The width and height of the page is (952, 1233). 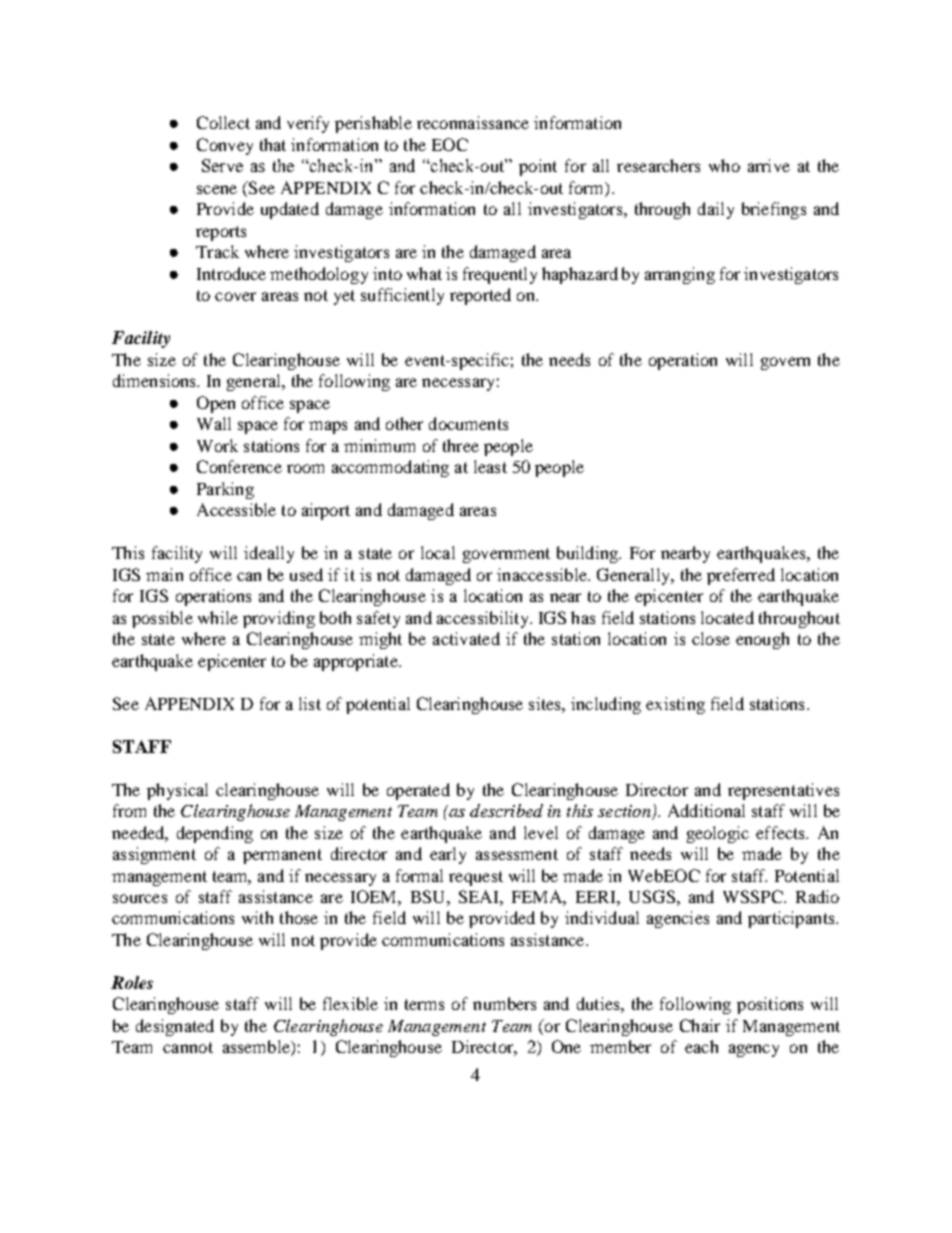 I want to click on numbers, so click(x=504, y=1003).
